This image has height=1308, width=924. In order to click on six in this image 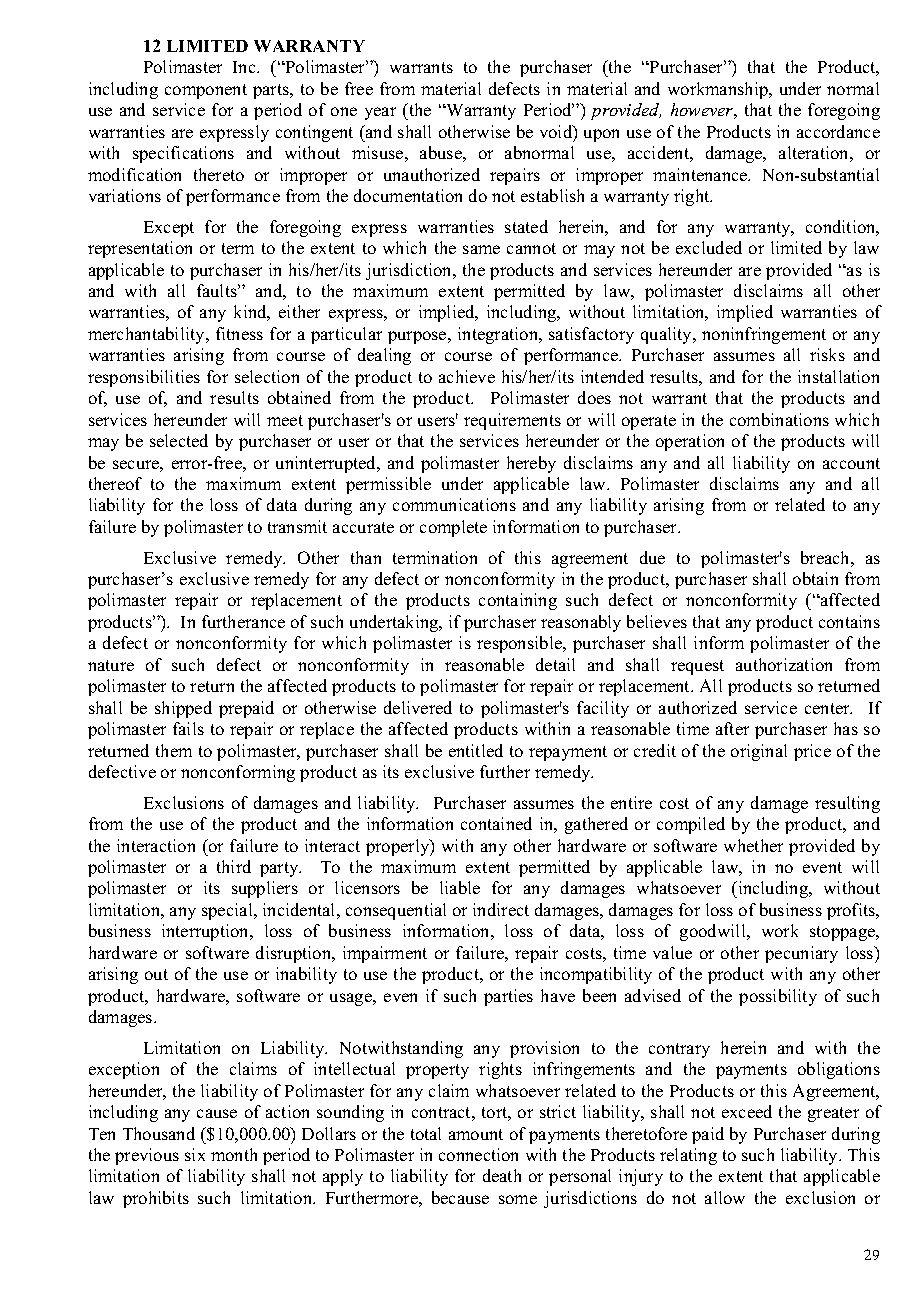, I will do `click(195, 1154)`.
